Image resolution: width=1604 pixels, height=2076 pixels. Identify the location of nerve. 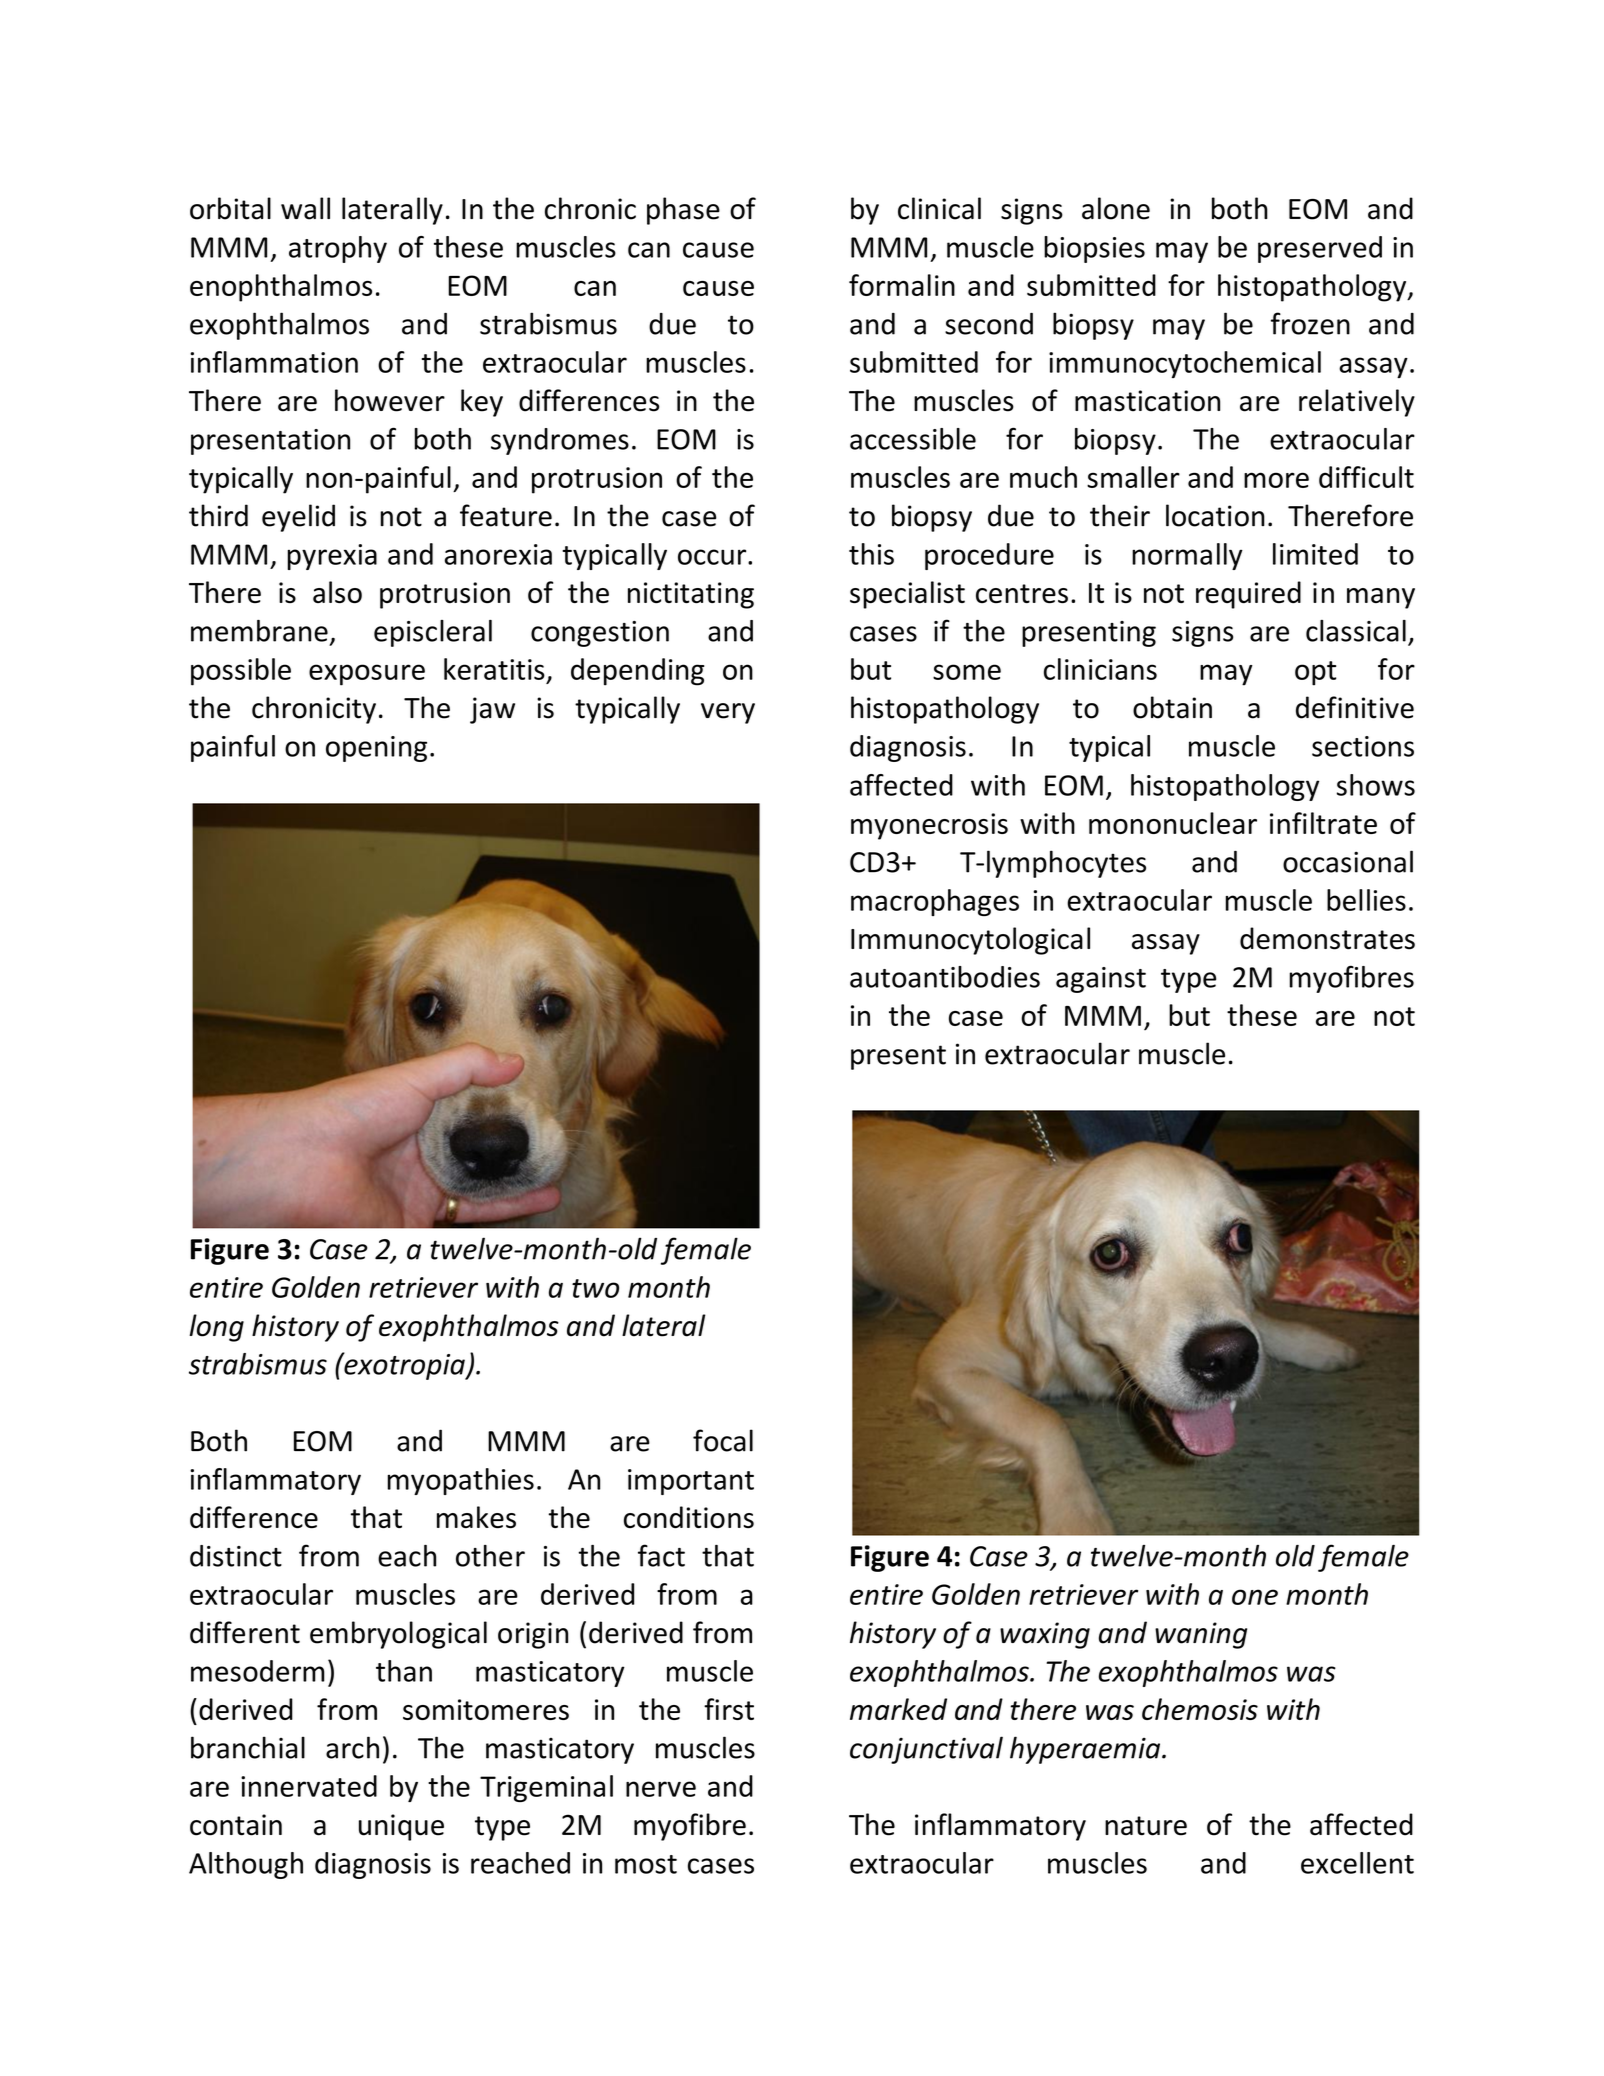
(661, 1789).
